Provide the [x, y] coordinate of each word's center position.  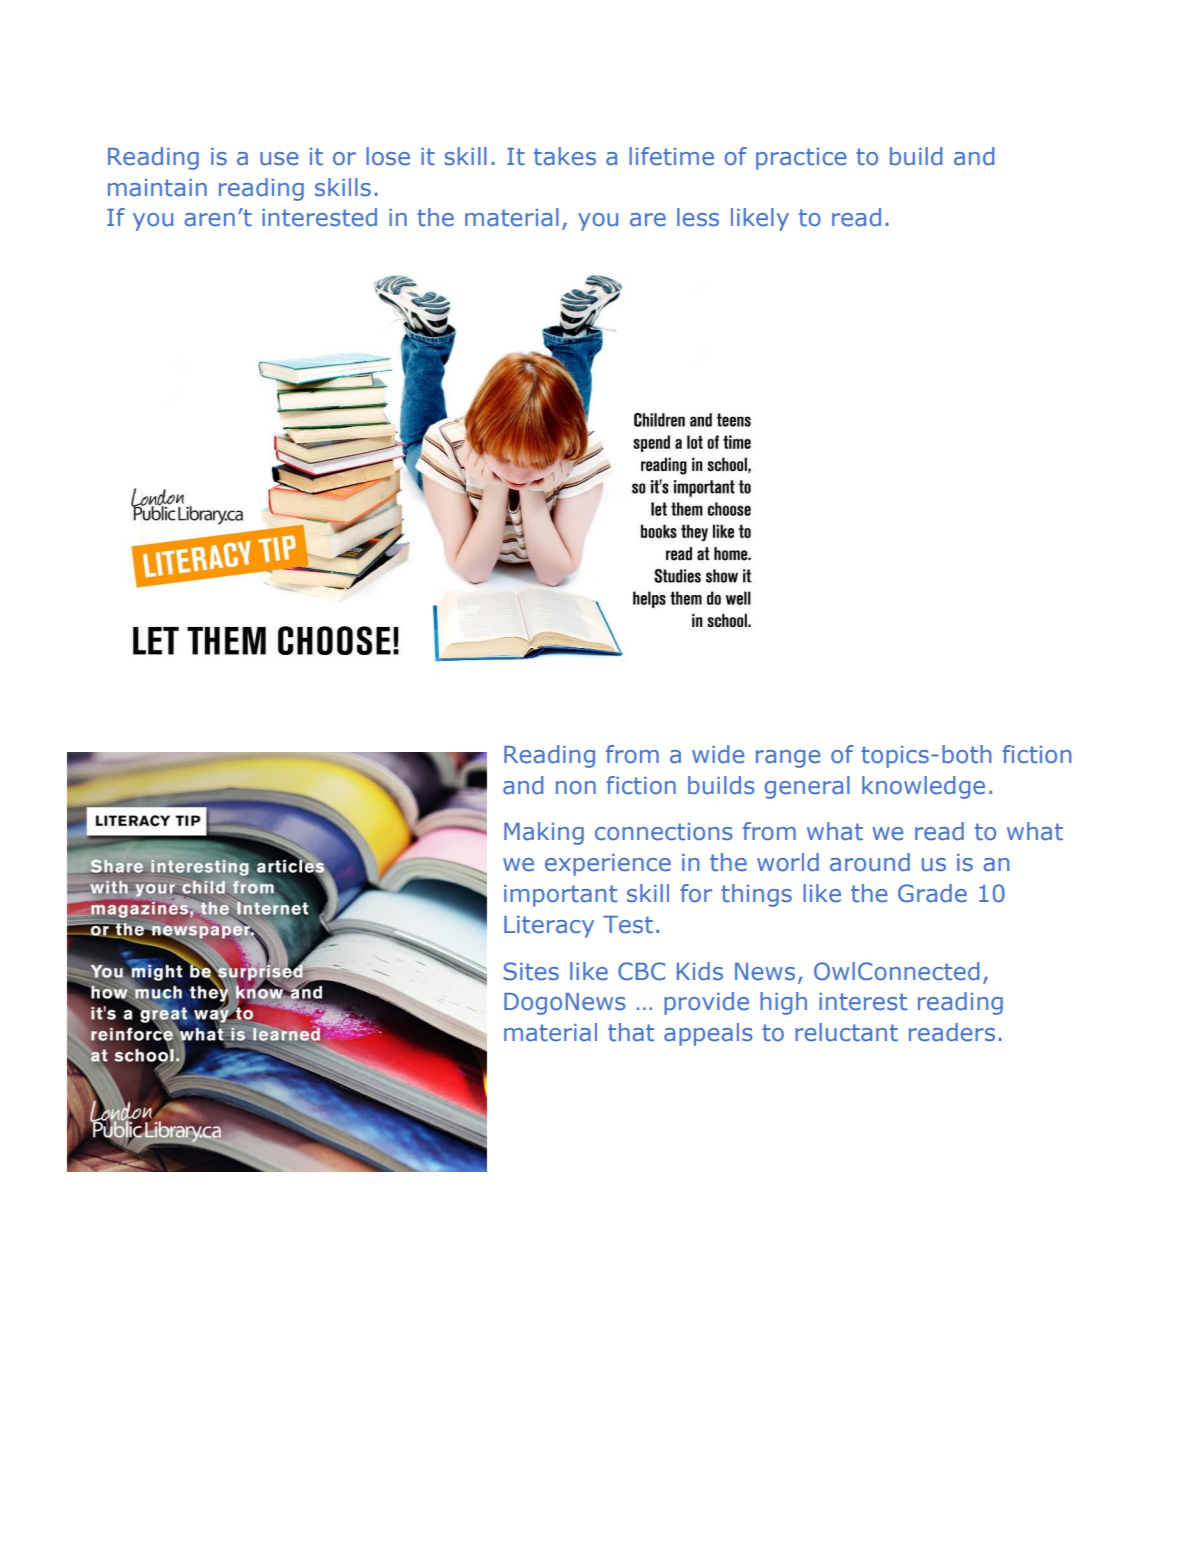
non [576, 788]
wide [718, 754]
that [631, 1032]
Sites [531, 971]
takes [565, 156]
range [788, 759]
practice [801, 159]
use [279, 159]
